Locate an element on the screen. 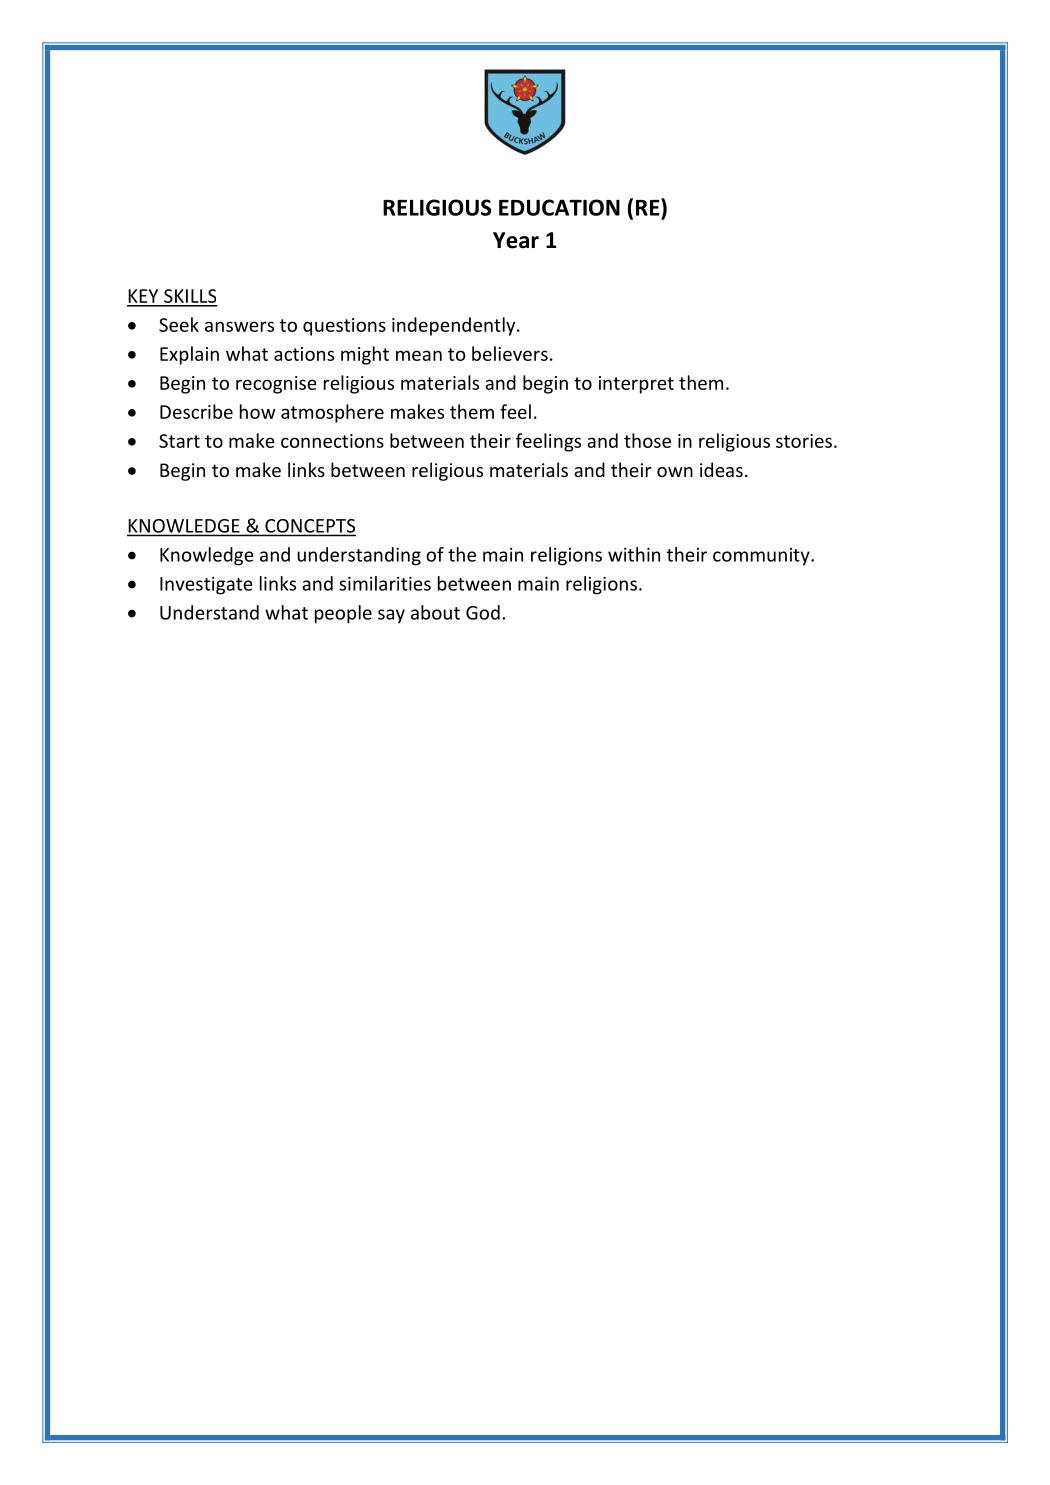 The image size is (1050, 1485). Year is located at coordinates (516, 240).
